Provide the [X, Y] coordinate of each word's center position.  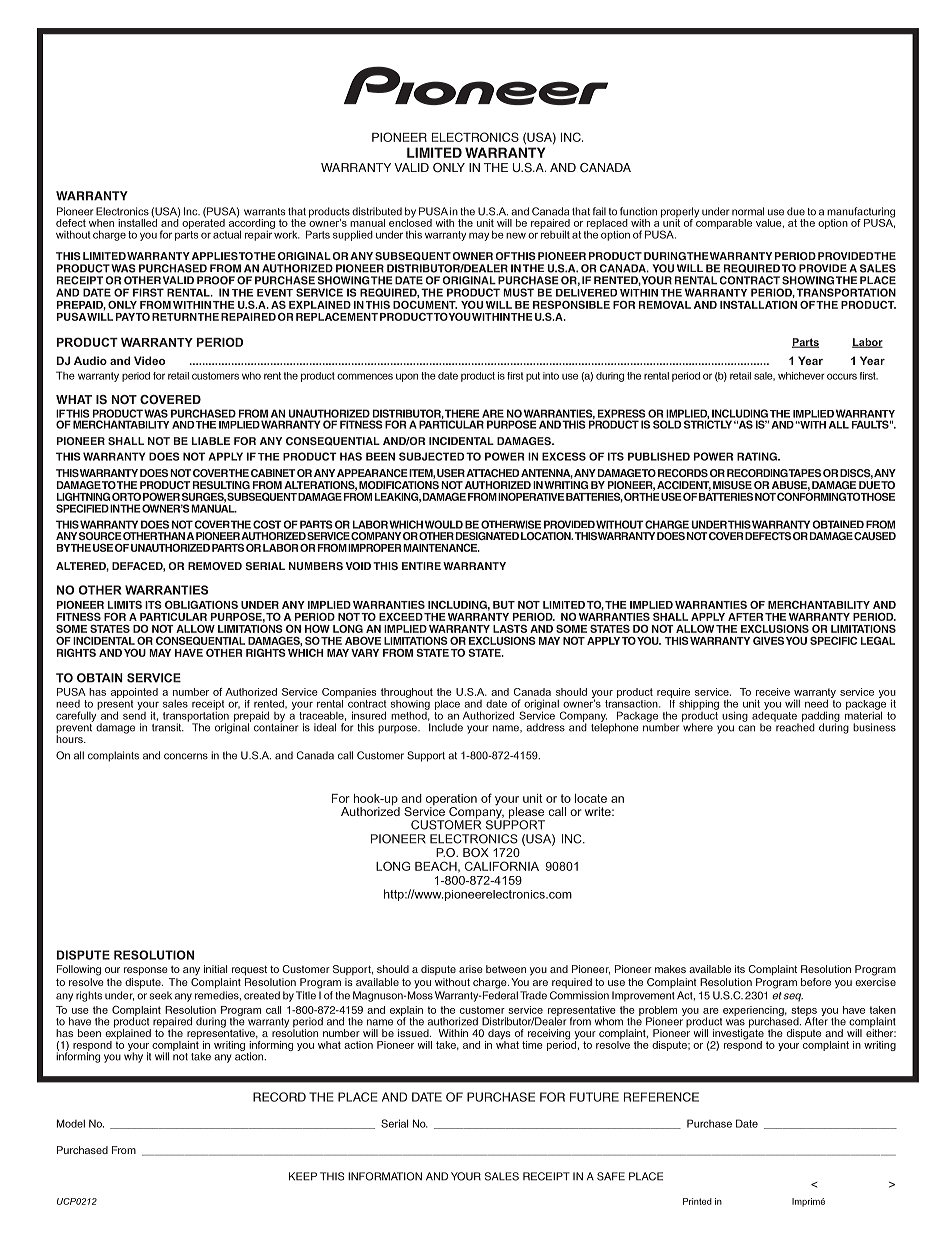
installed [137, 222]
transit [168, 727]
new [516, 235]
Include [446, 727]
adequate [775, 716]
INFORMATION [385, 1176]
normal [748, 211]
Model [71, 1123]
